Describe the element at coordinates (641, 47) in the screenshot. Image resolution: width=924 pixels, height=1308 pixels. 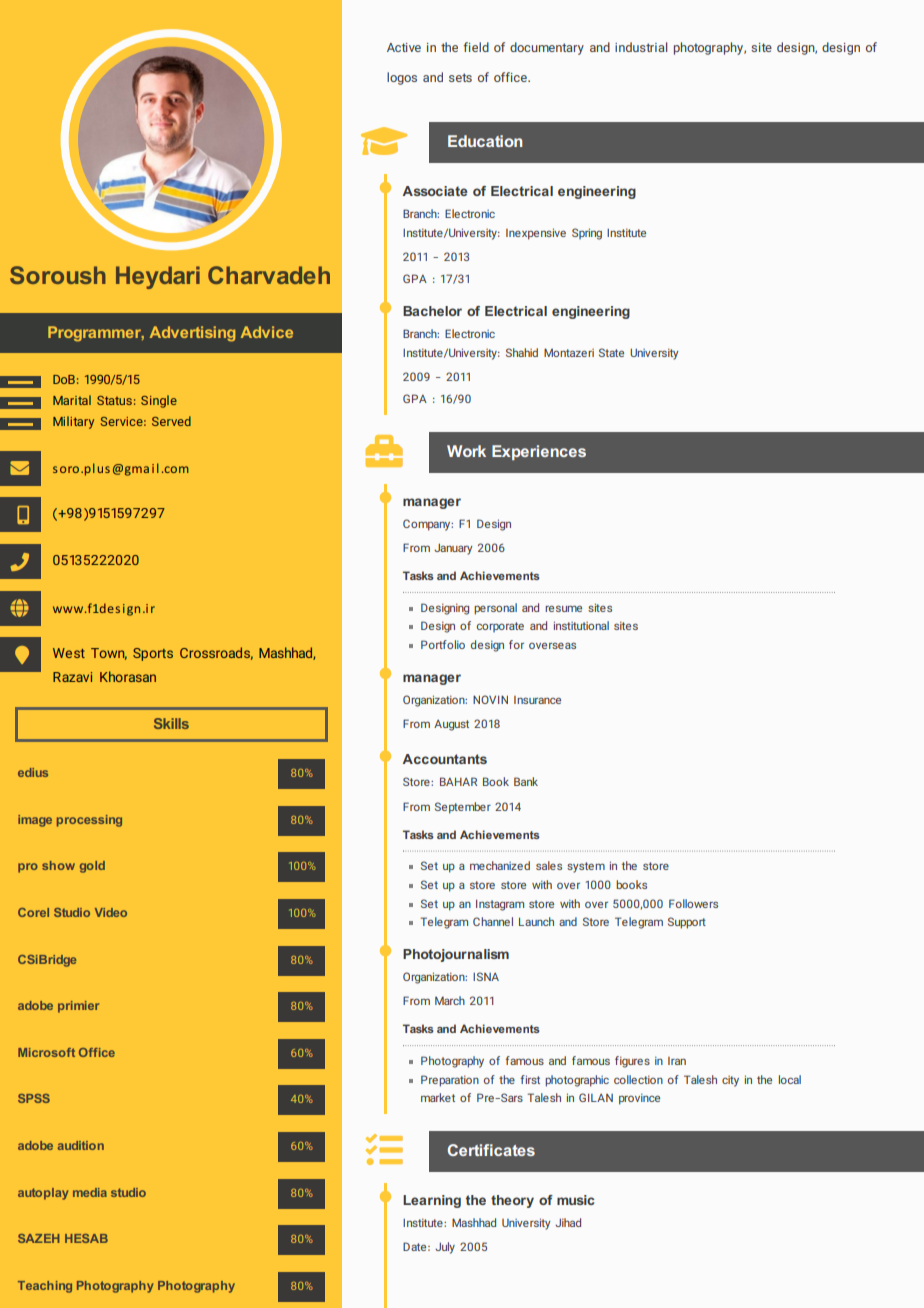
I see `industrial` at that location.
